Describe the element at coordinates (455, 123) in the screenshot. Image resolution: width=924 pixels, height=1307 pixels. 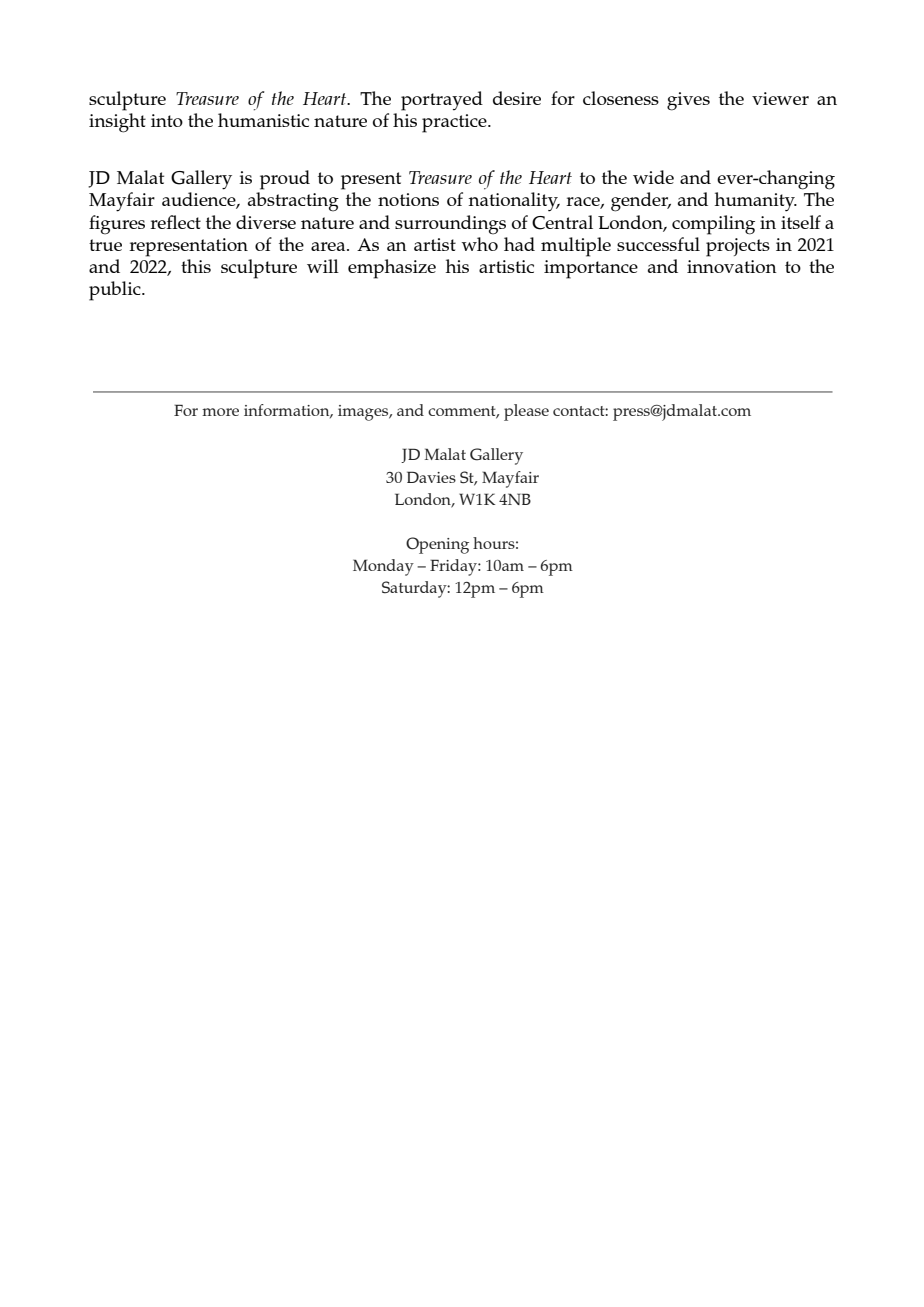
I see `practice` at that location.
